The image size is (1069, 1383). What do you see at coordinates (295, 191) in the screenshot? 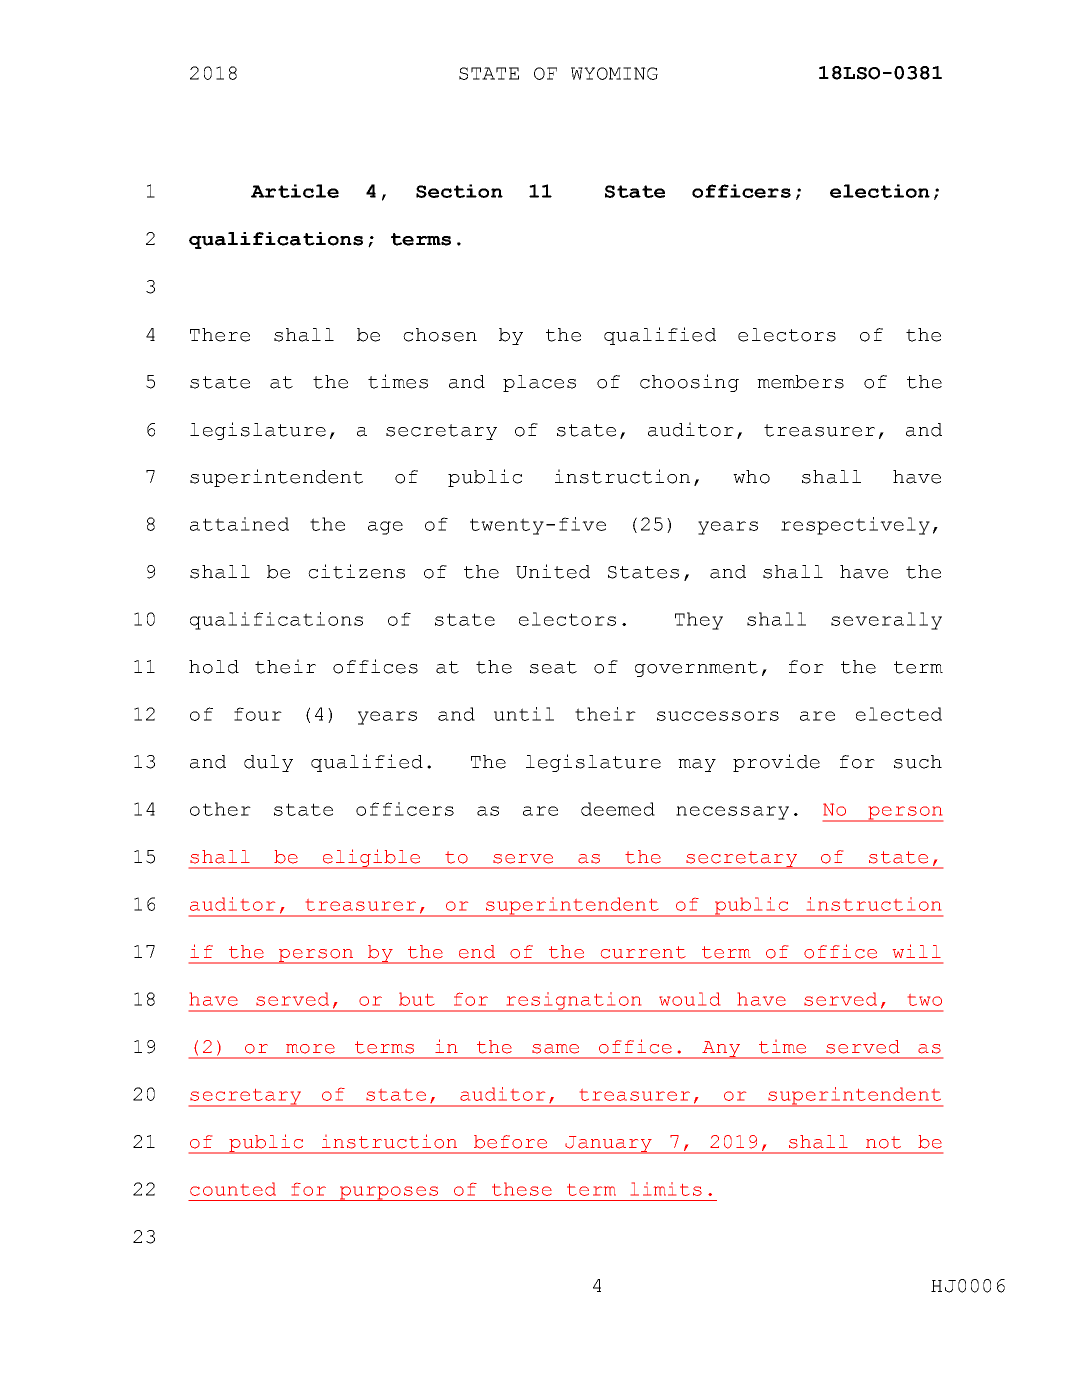
I see `Article` at bounding box center [295, 191].
